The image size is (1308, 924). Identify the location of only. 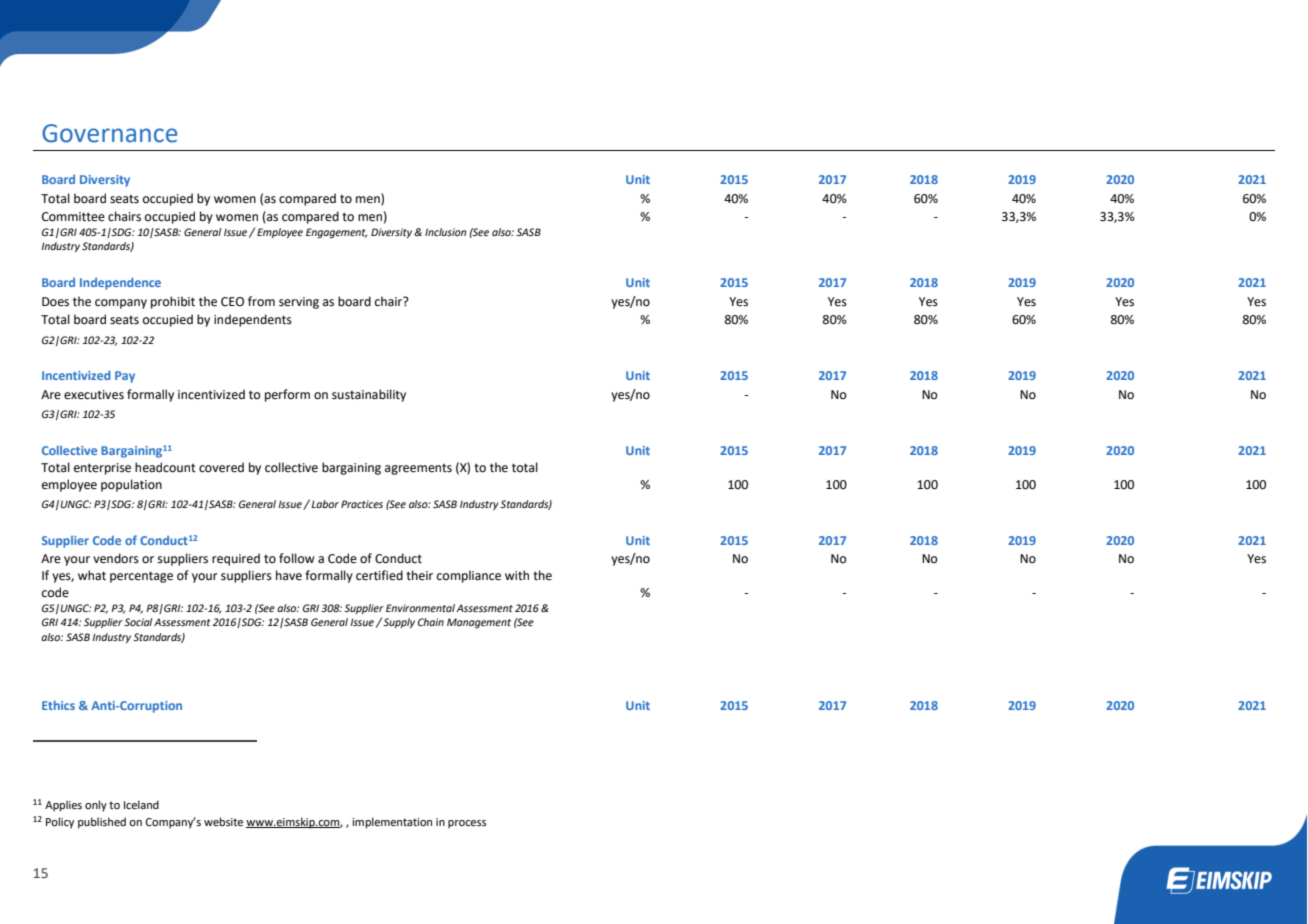
(96, 806).
